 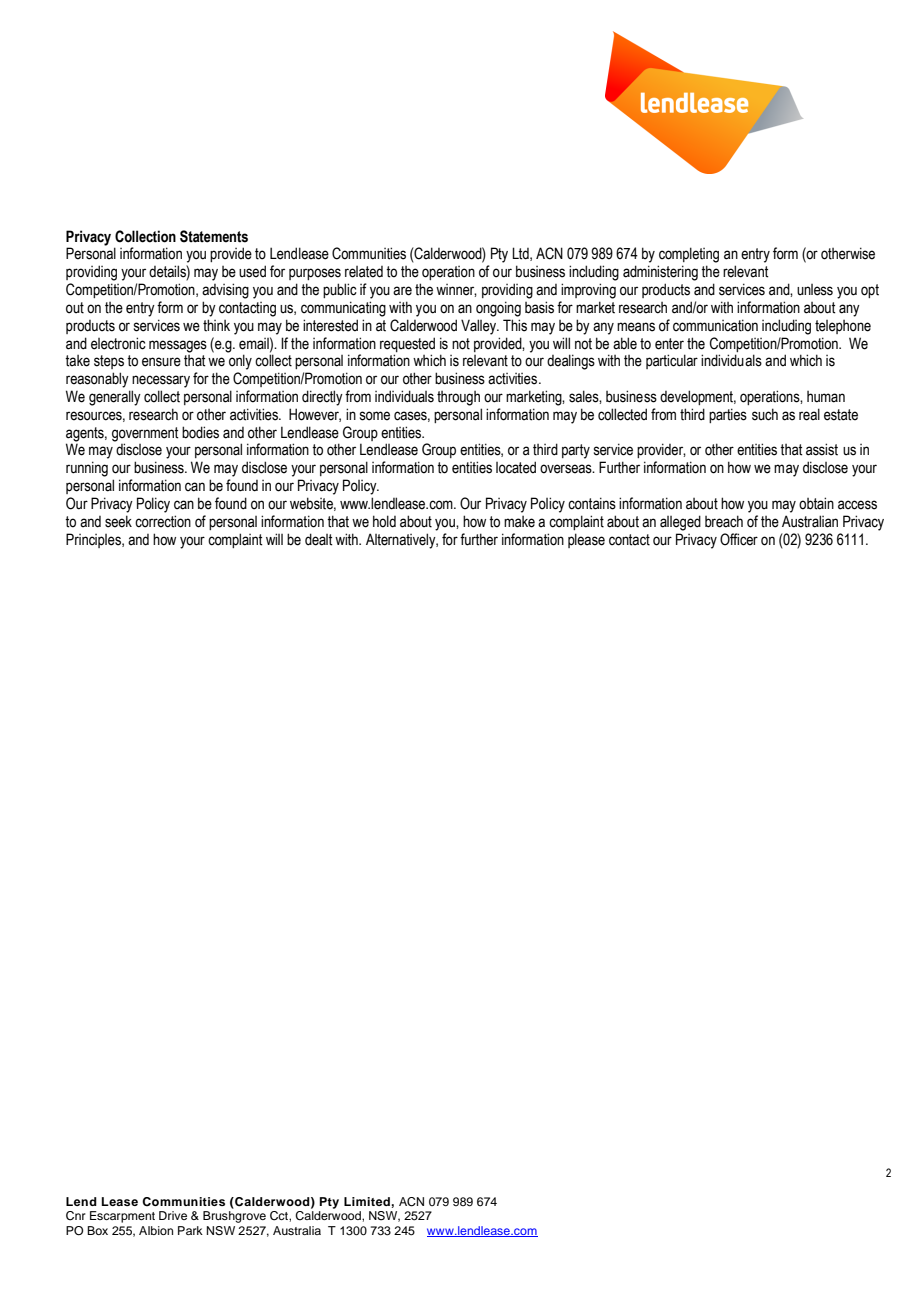 What do you see at coordinates (156, 1230) in the screenshot?
I see `Albion` at bounding box center [156, 1230].
